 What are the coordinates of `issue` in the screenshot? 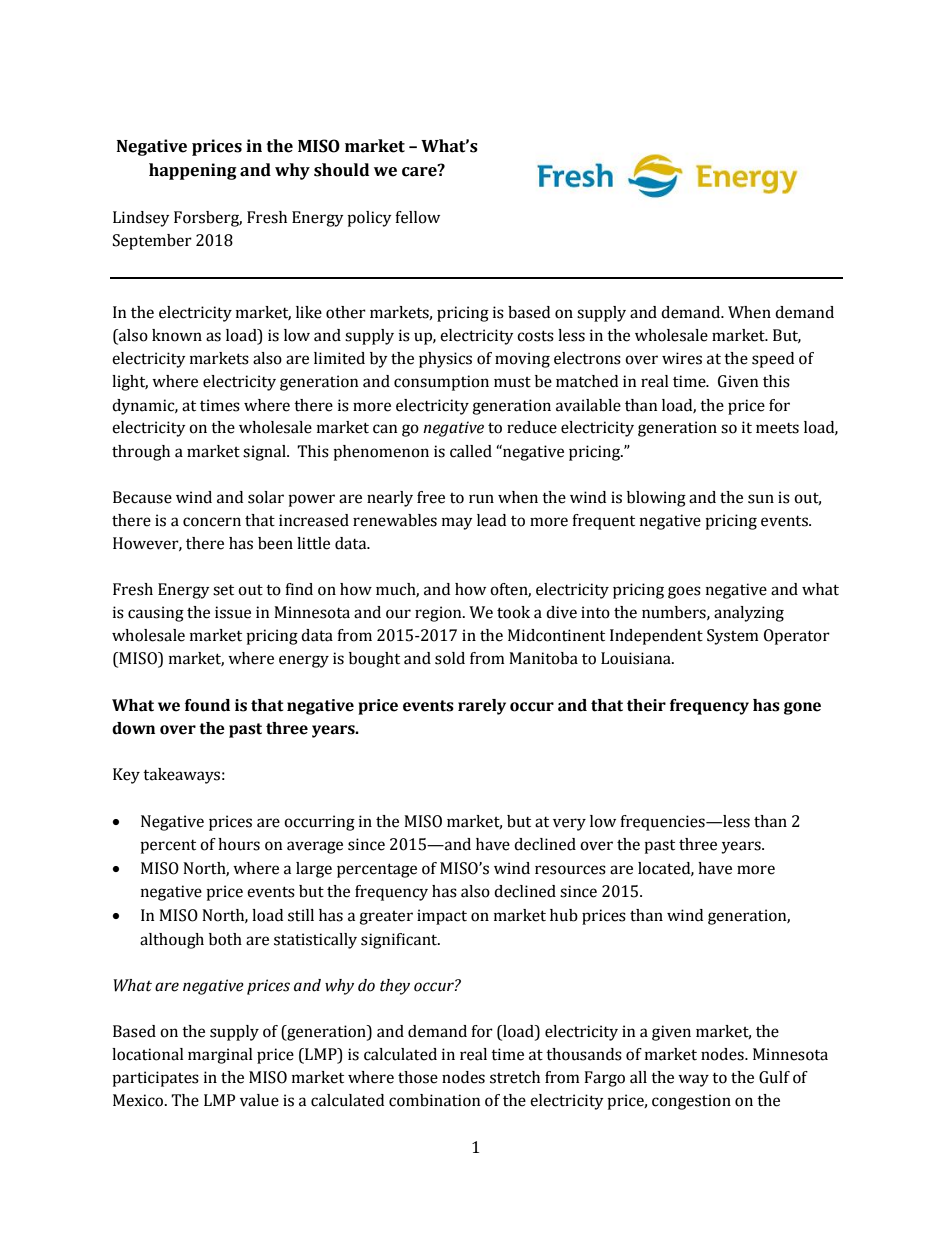 It's located at (233, 612).
